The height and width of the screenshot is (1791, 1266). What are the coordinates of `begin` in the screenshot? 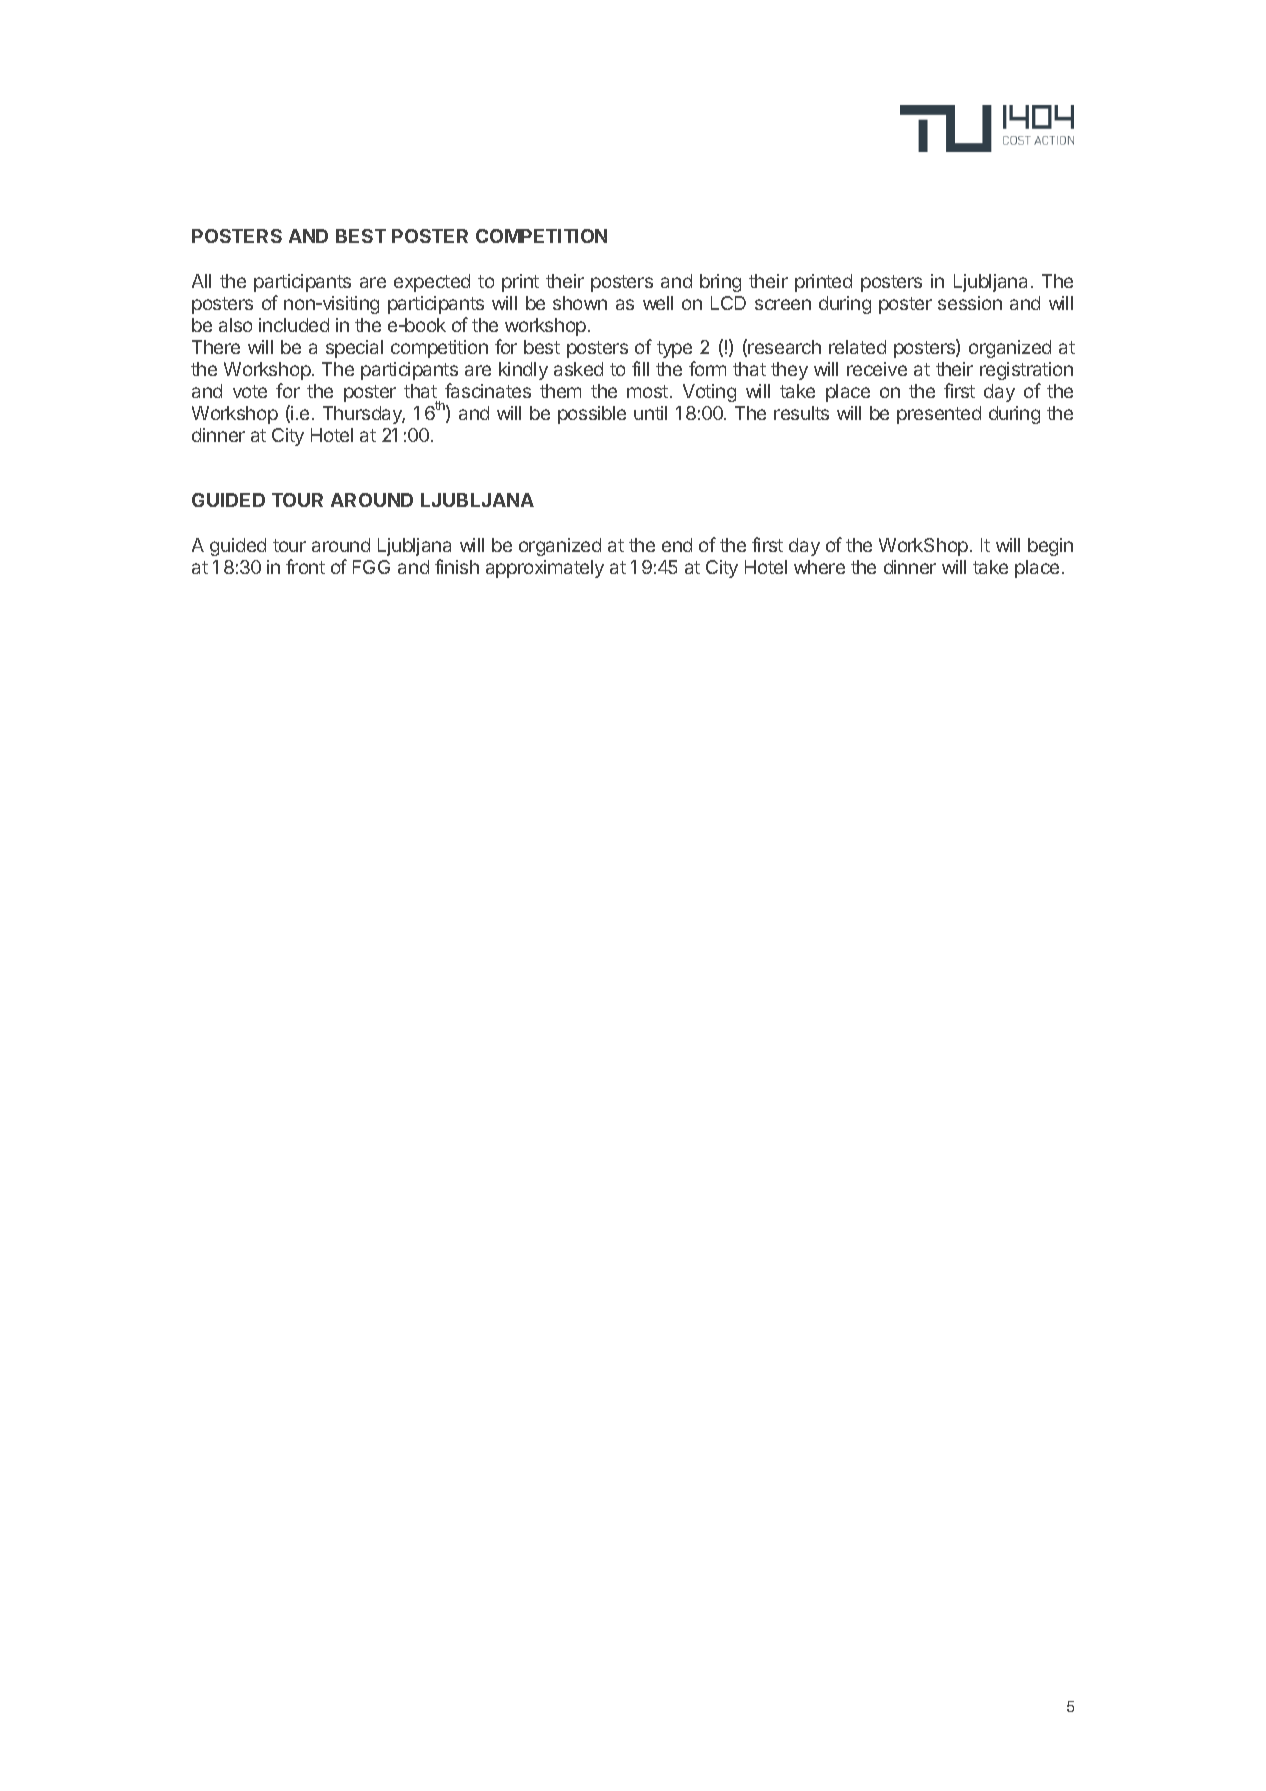 It's located at (1050, 547).
